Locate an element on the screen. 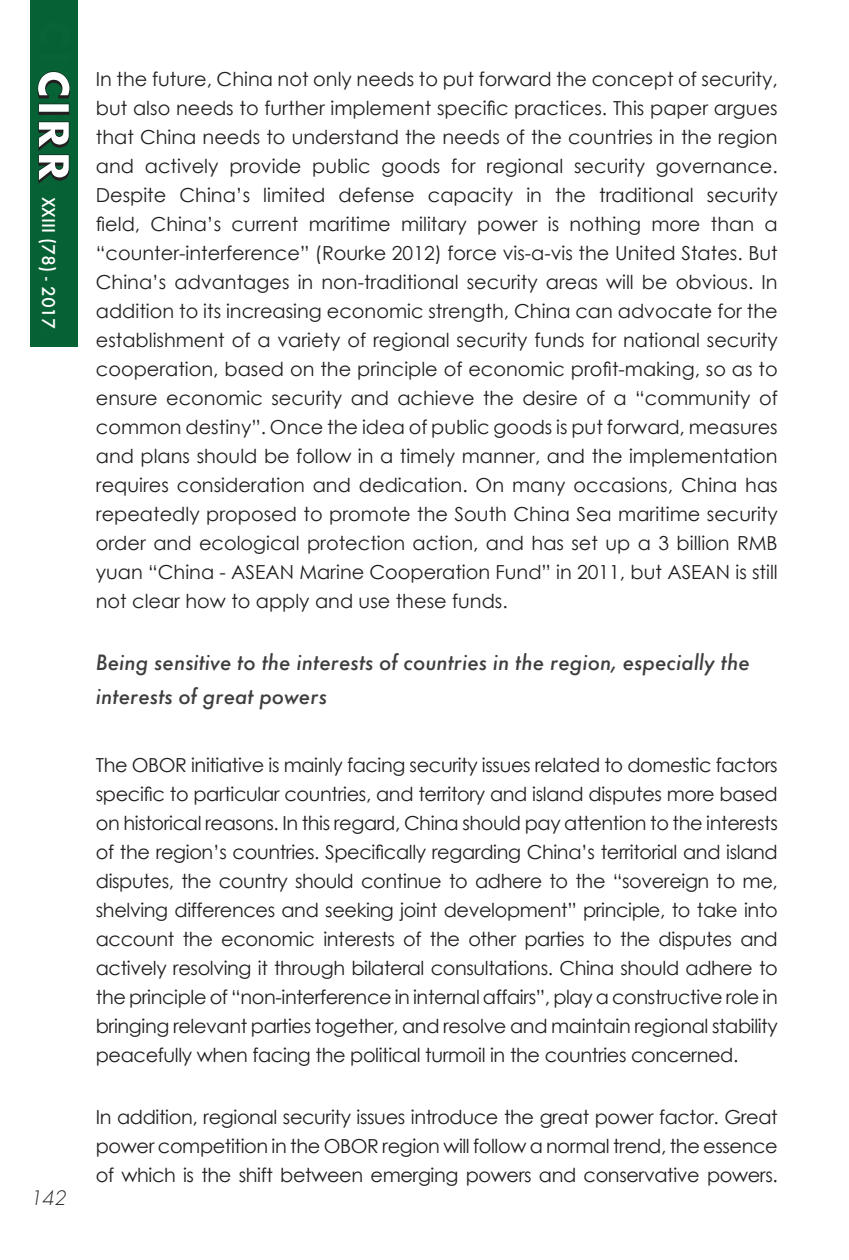 The image size is (849, 1260). especially is located at coordinates (669, 664).
